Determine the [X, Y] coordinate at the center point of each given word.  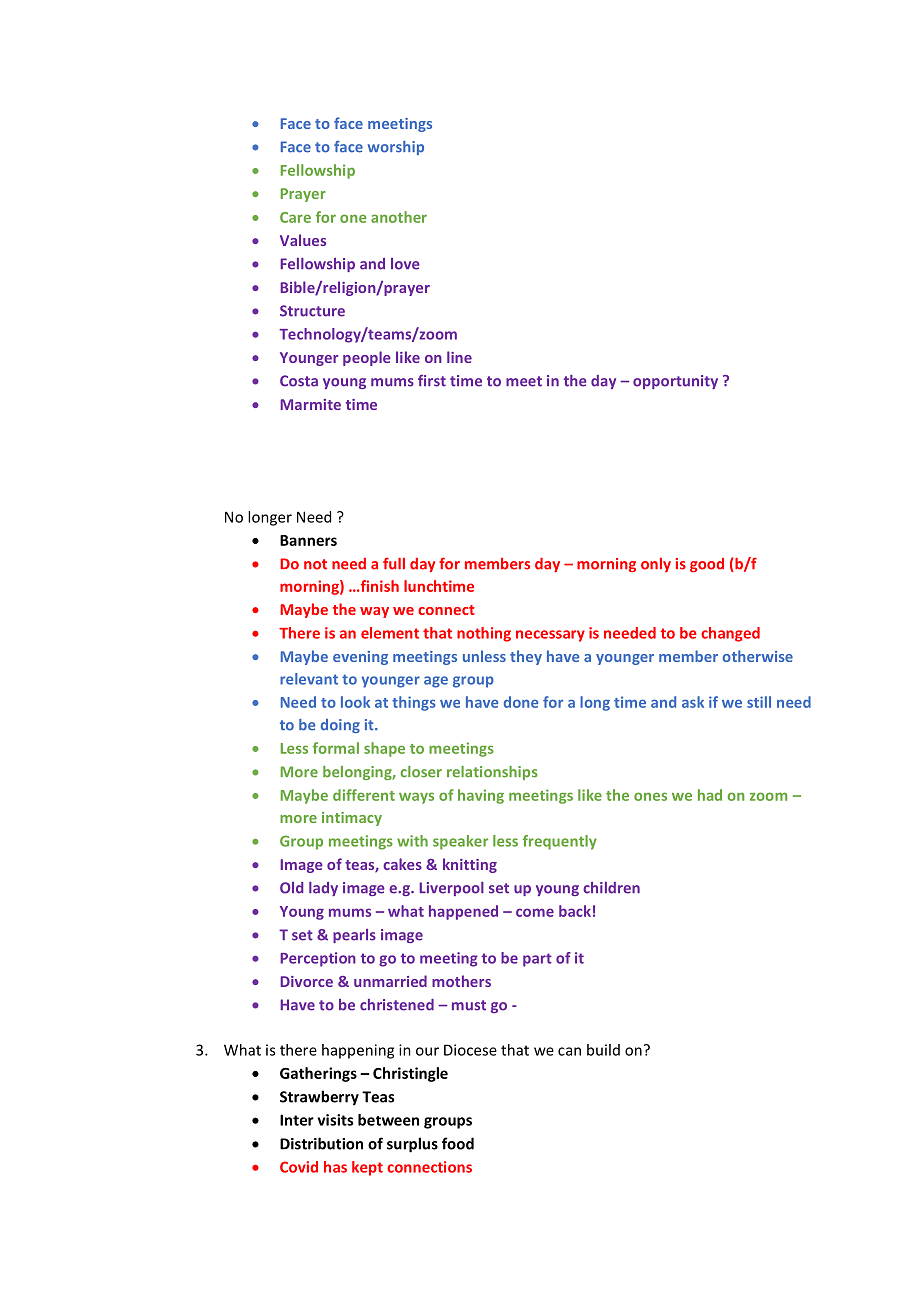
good [707, 565]
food [458, 1143]
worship [396, 148]
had [710, 795]
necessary [550, 636]
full [394, 563]
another [399, 217]
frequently [560, 842]
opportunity [675, 382]
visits [335, 1120]
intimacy [352, 819]
